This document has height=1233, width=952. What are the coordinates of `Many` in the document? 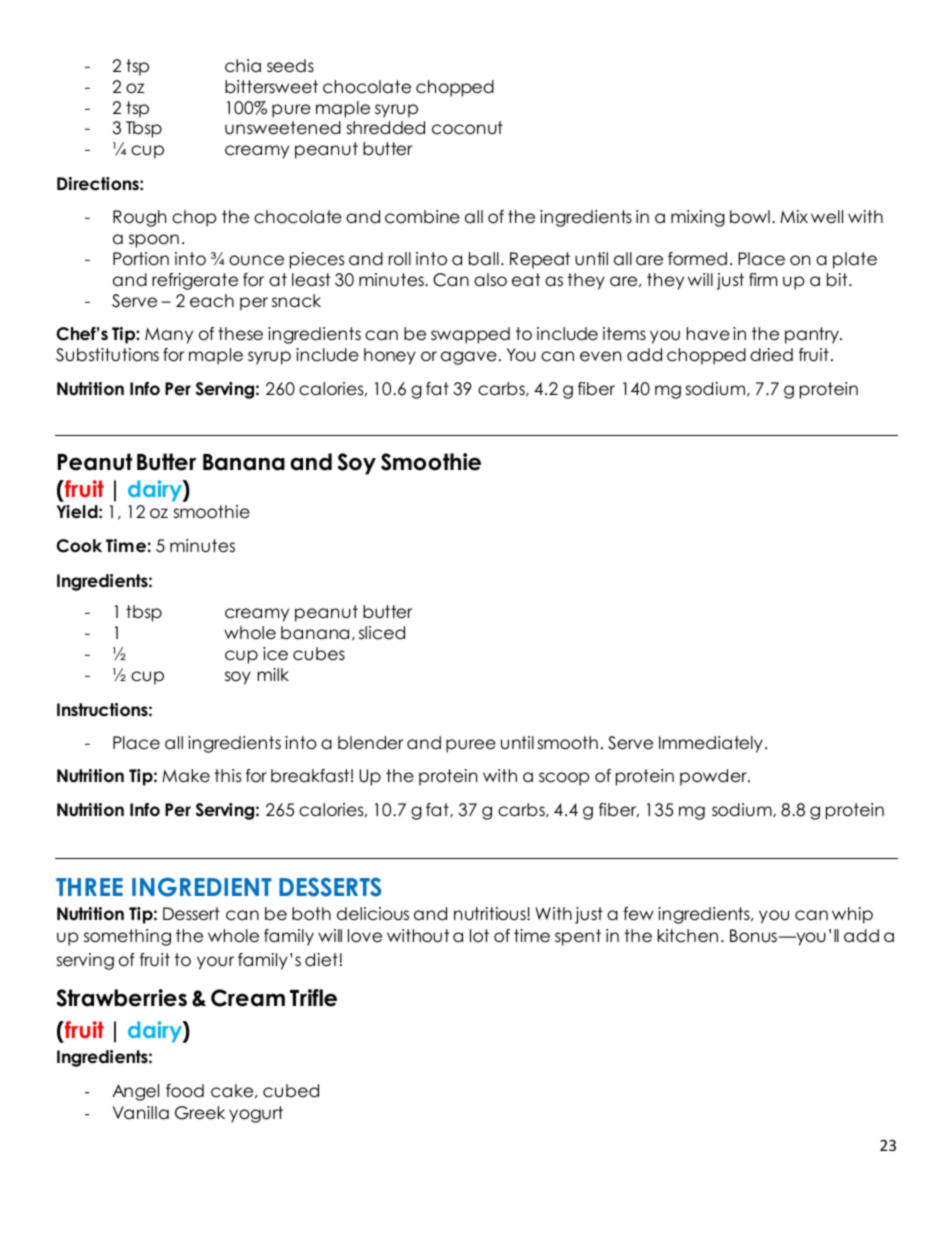 It's located at (169, 335).
